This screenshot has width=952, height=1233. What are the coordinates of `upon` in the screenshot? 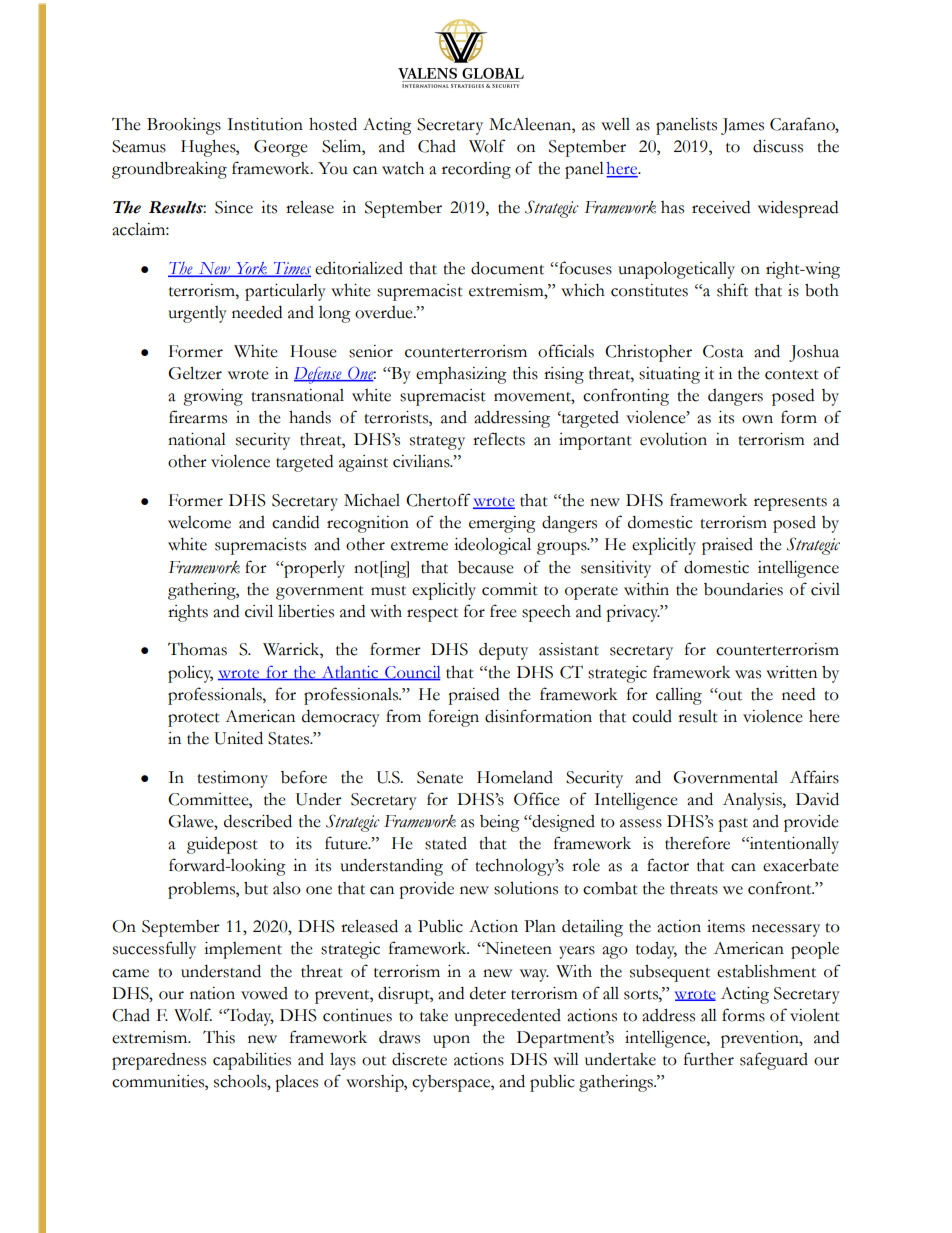 It's located at (451, 1041).
